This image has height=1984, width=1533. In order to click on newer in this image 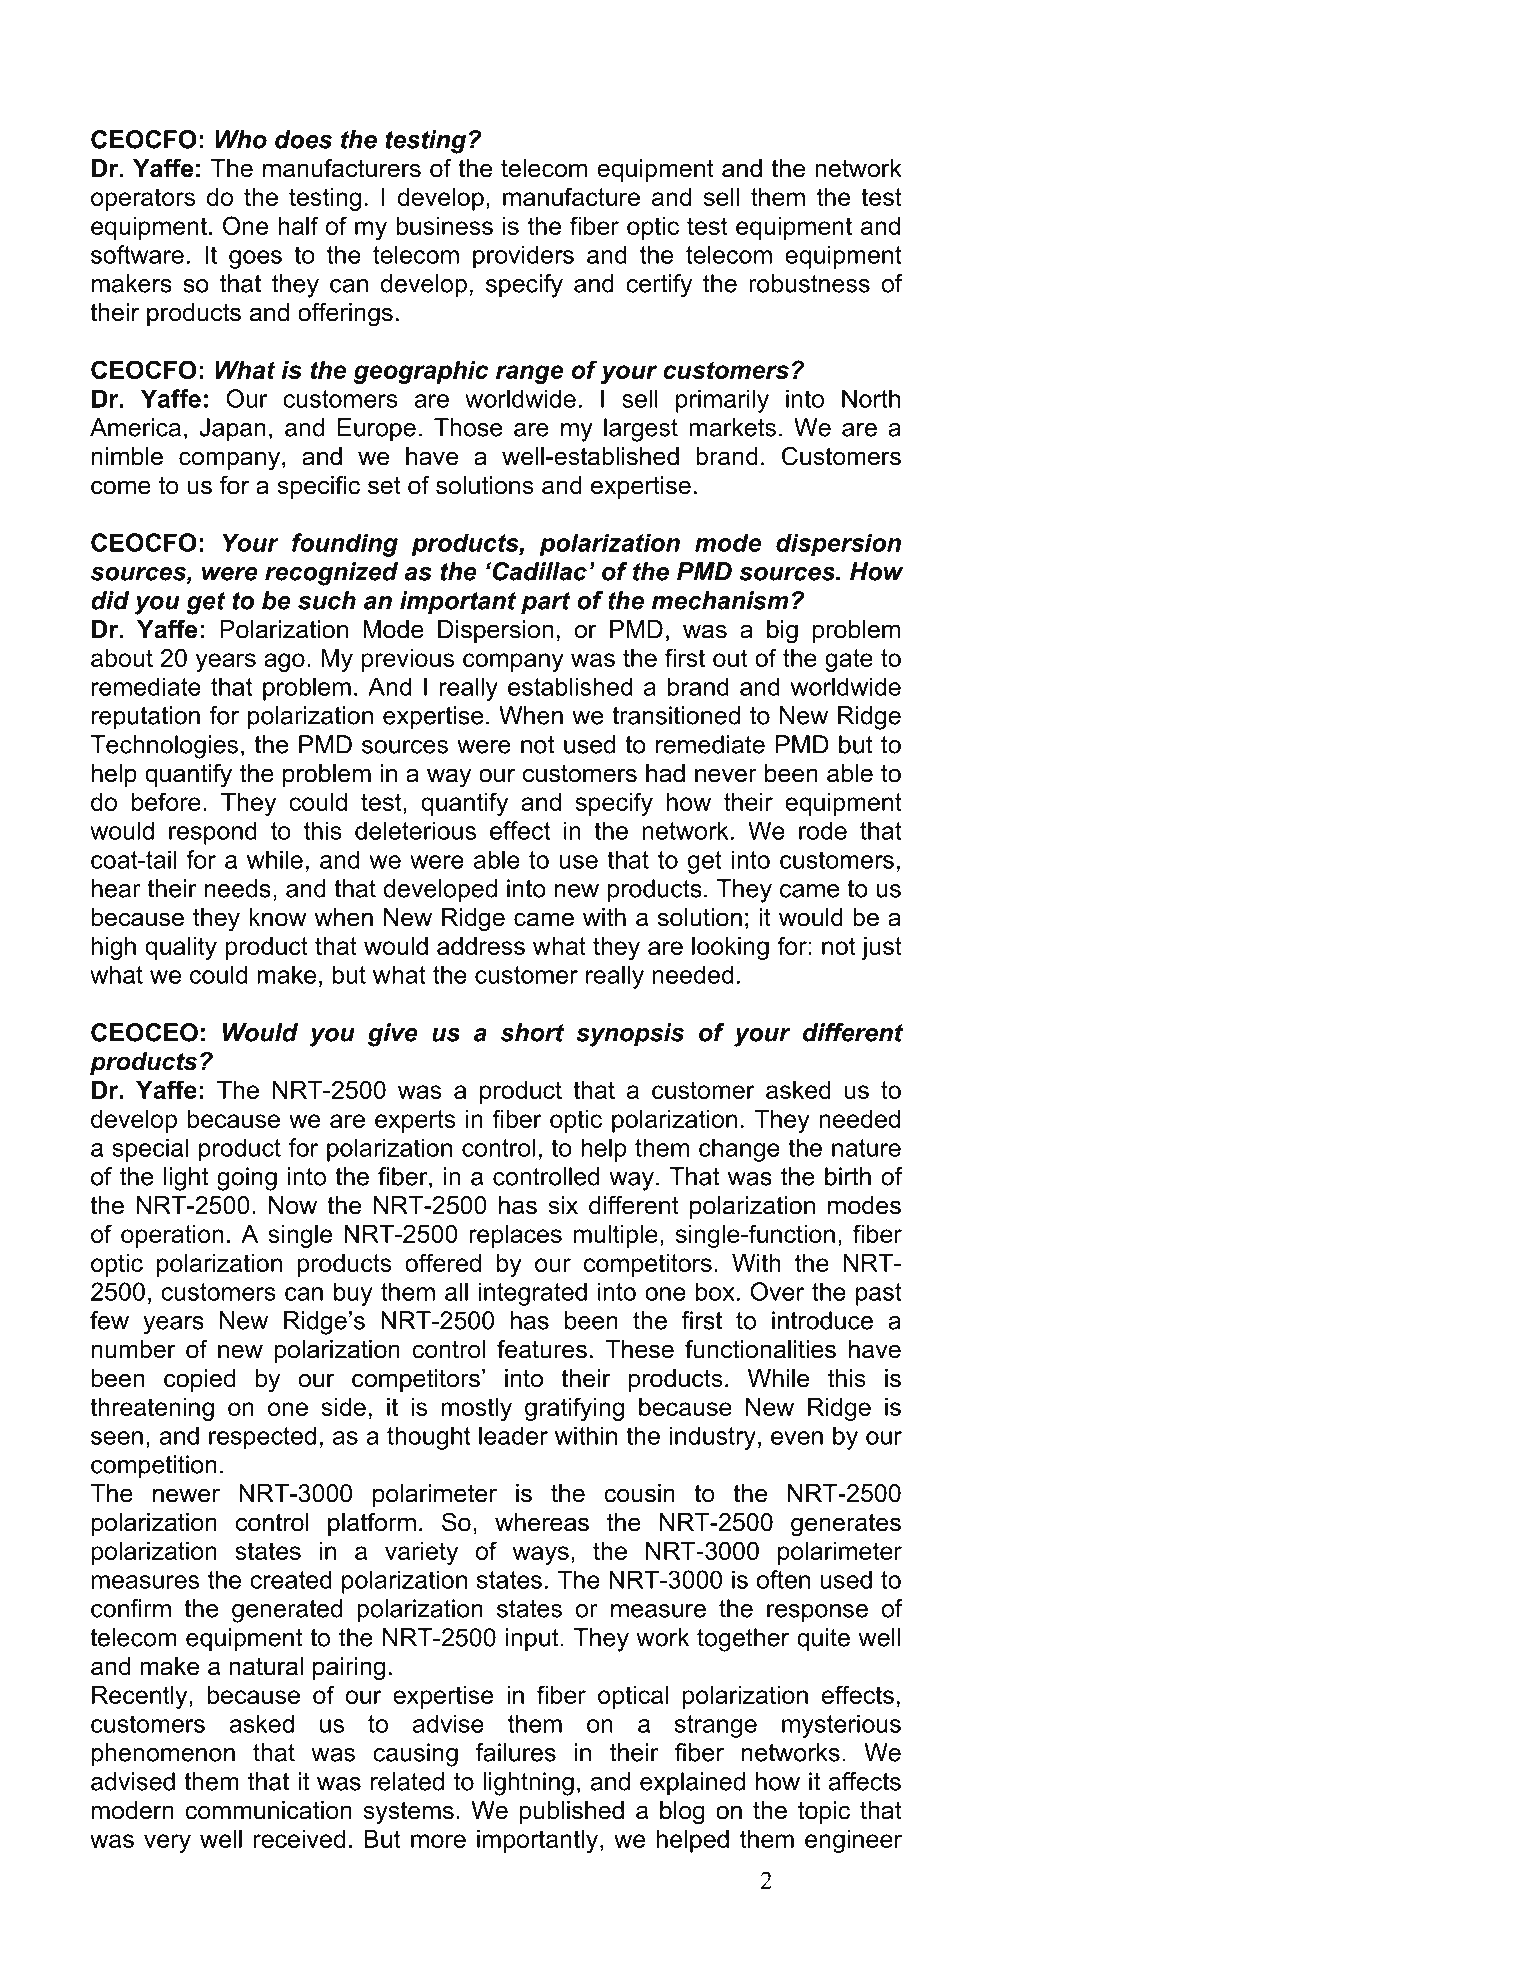, I will do `click(186, 1495)`.
